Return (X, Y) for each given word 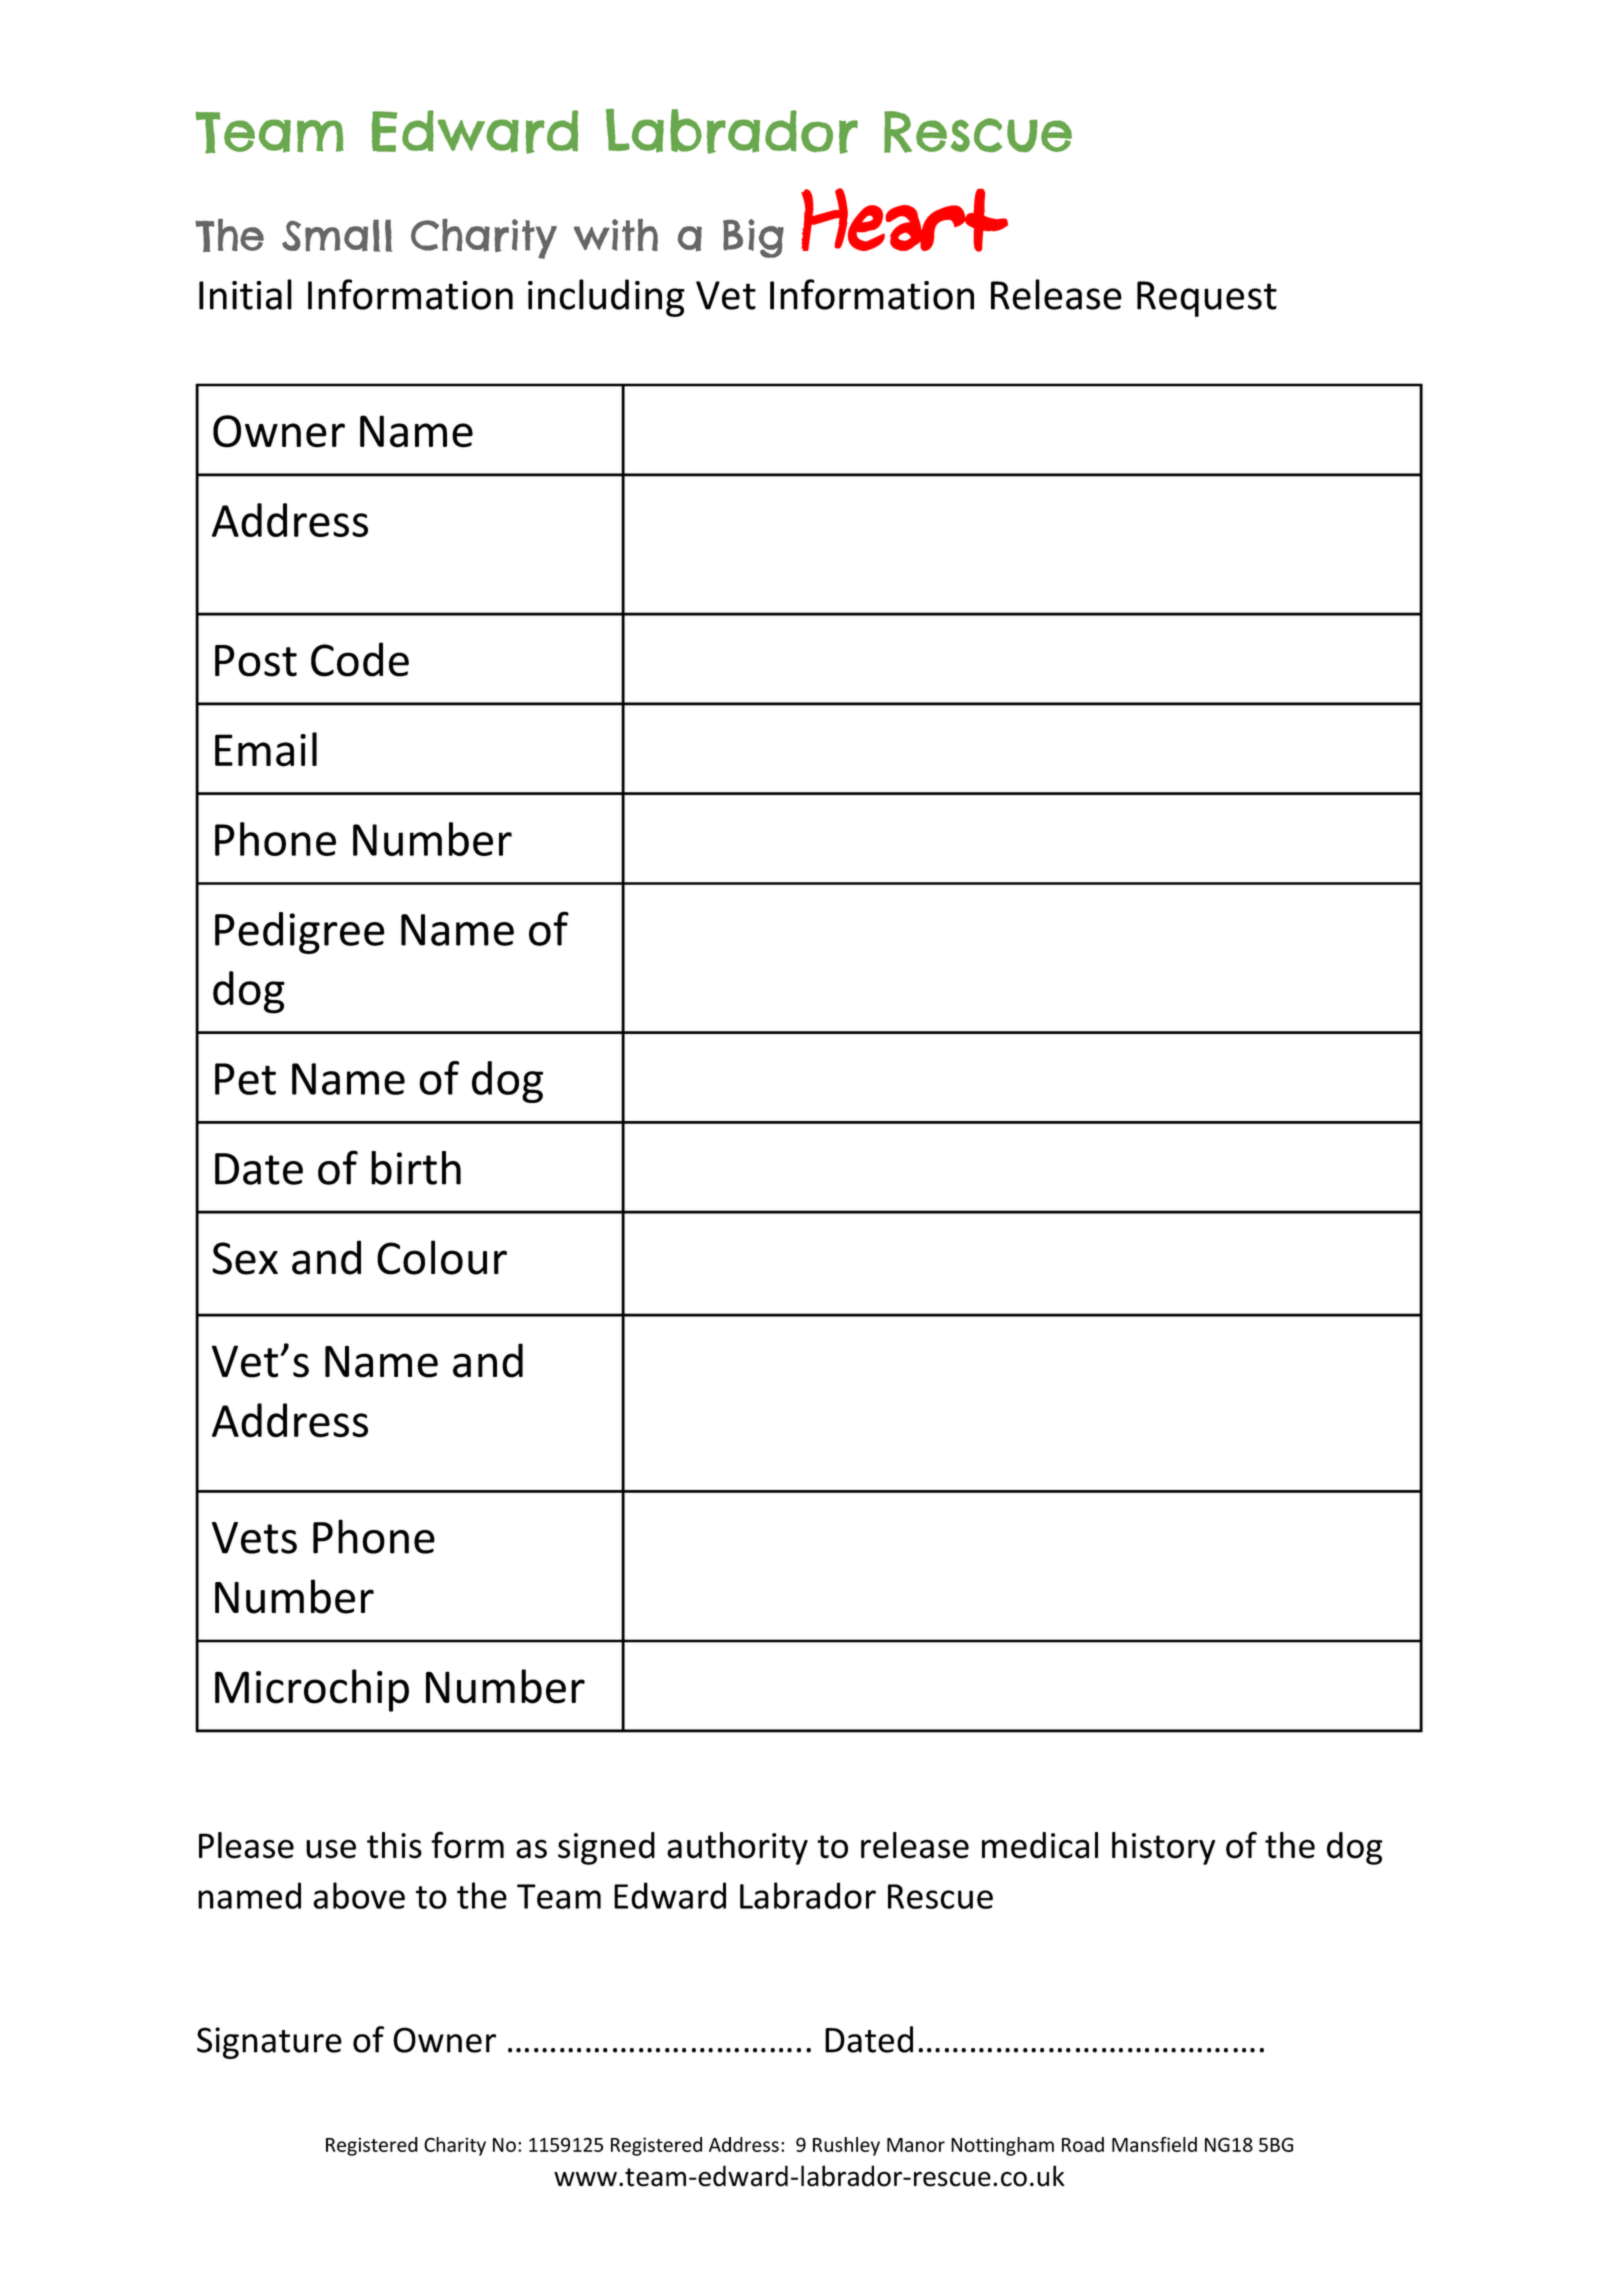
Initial (245, 294)
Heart (904, 220)
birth (416, 1168)
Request (1207, 299)
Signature (269, 2043)
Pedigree (300, 933)
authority (737, 1848)
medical (1040, 1845)
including (606, 298)
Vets (254, 1538)
